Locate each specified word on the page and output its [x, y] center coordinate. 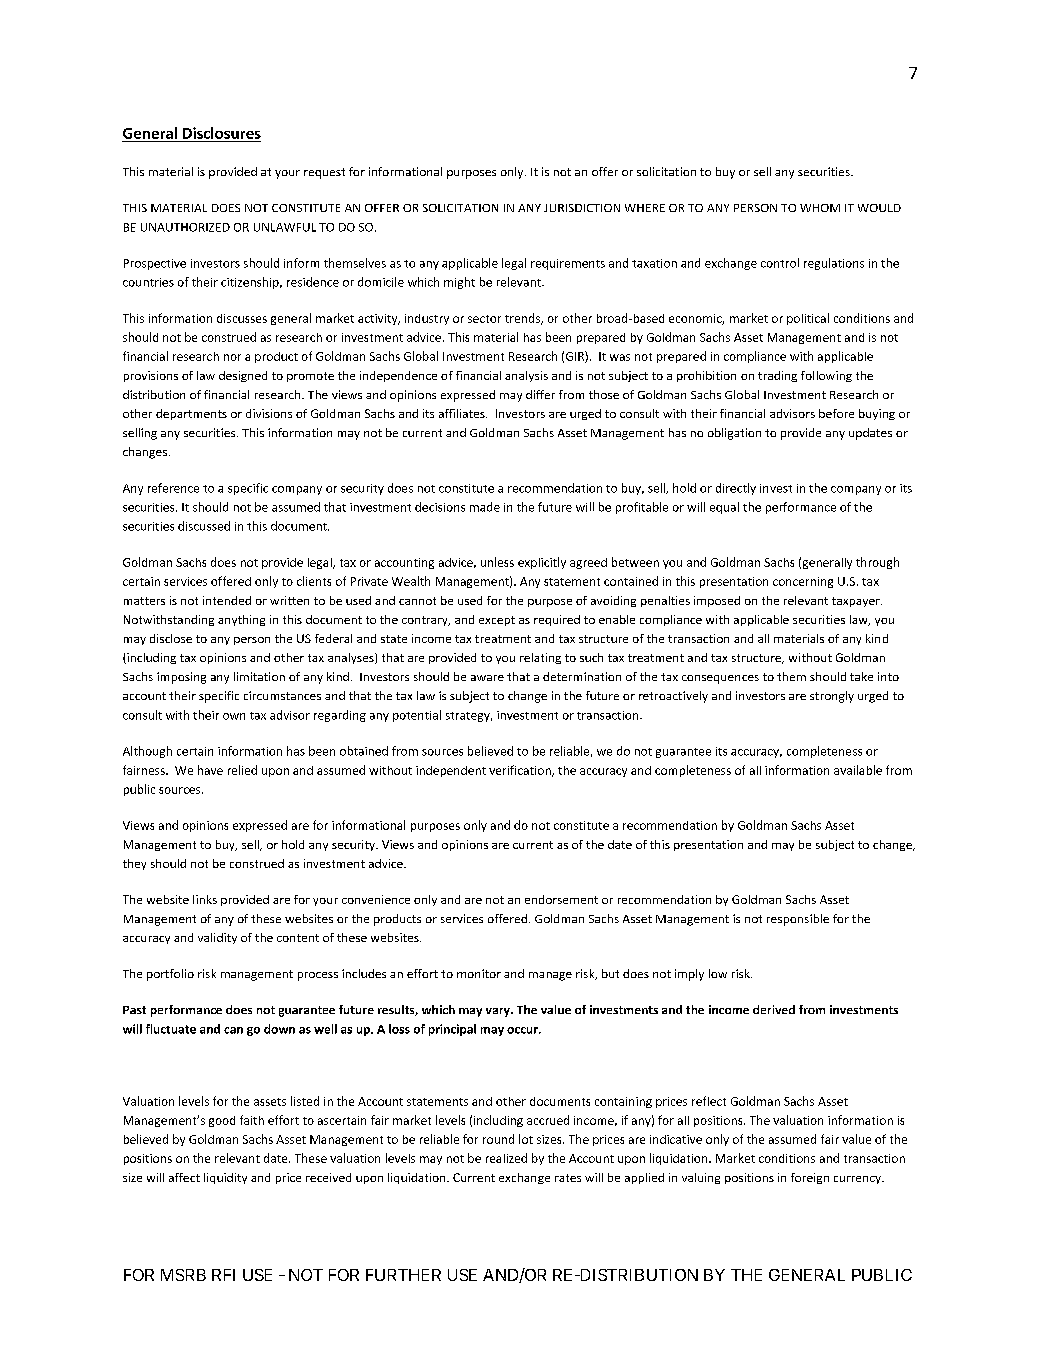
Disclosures [222, 133]
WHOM [820, 208]
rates [568, 1178]
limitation [259, 676]
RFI [223, 1275]
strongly [832, 697]
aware [487, 678]
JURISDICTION [582, 208]
